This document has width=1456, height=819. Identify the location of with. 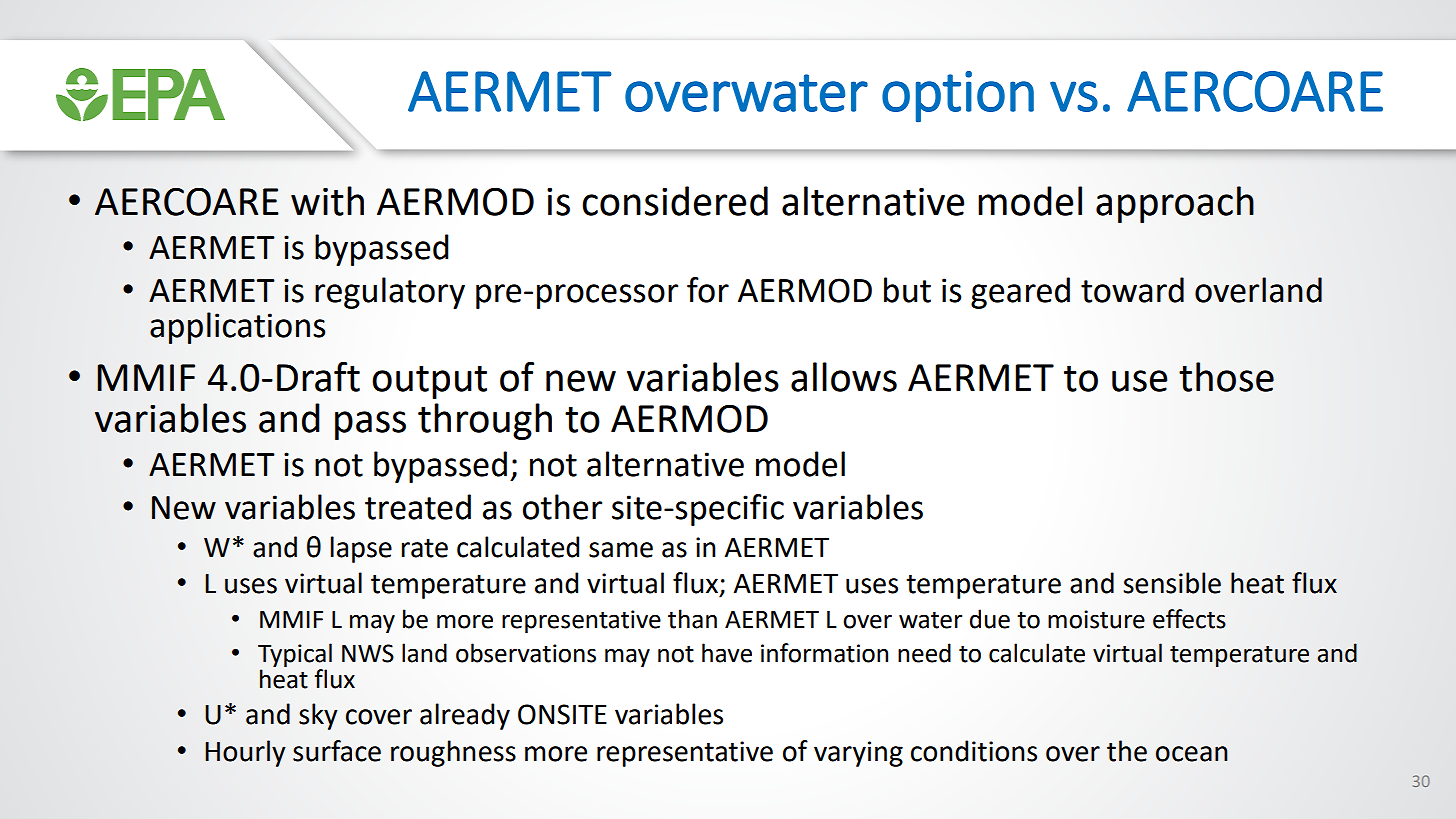
(327, 201).
